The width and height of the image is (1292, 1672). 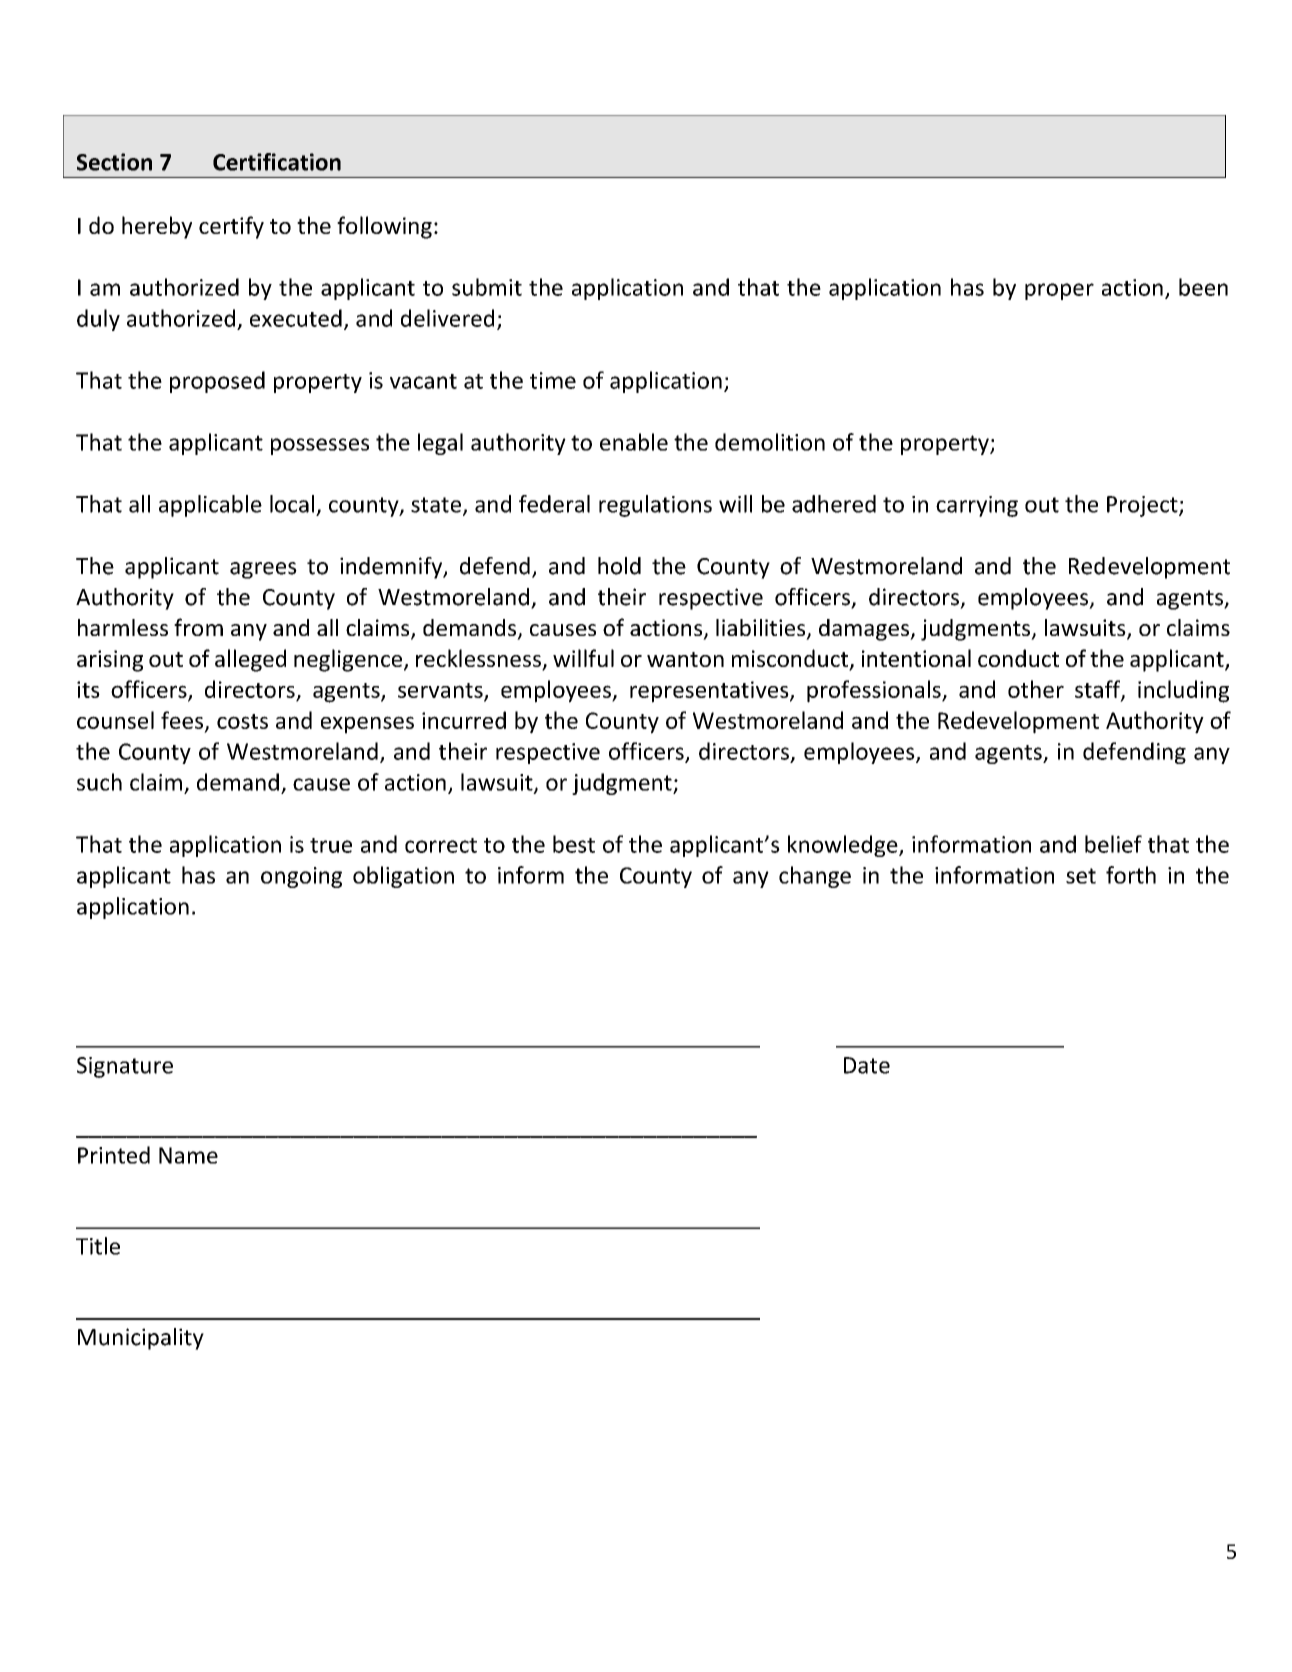 I want to click on Date, so click(x=867, y=1065).
